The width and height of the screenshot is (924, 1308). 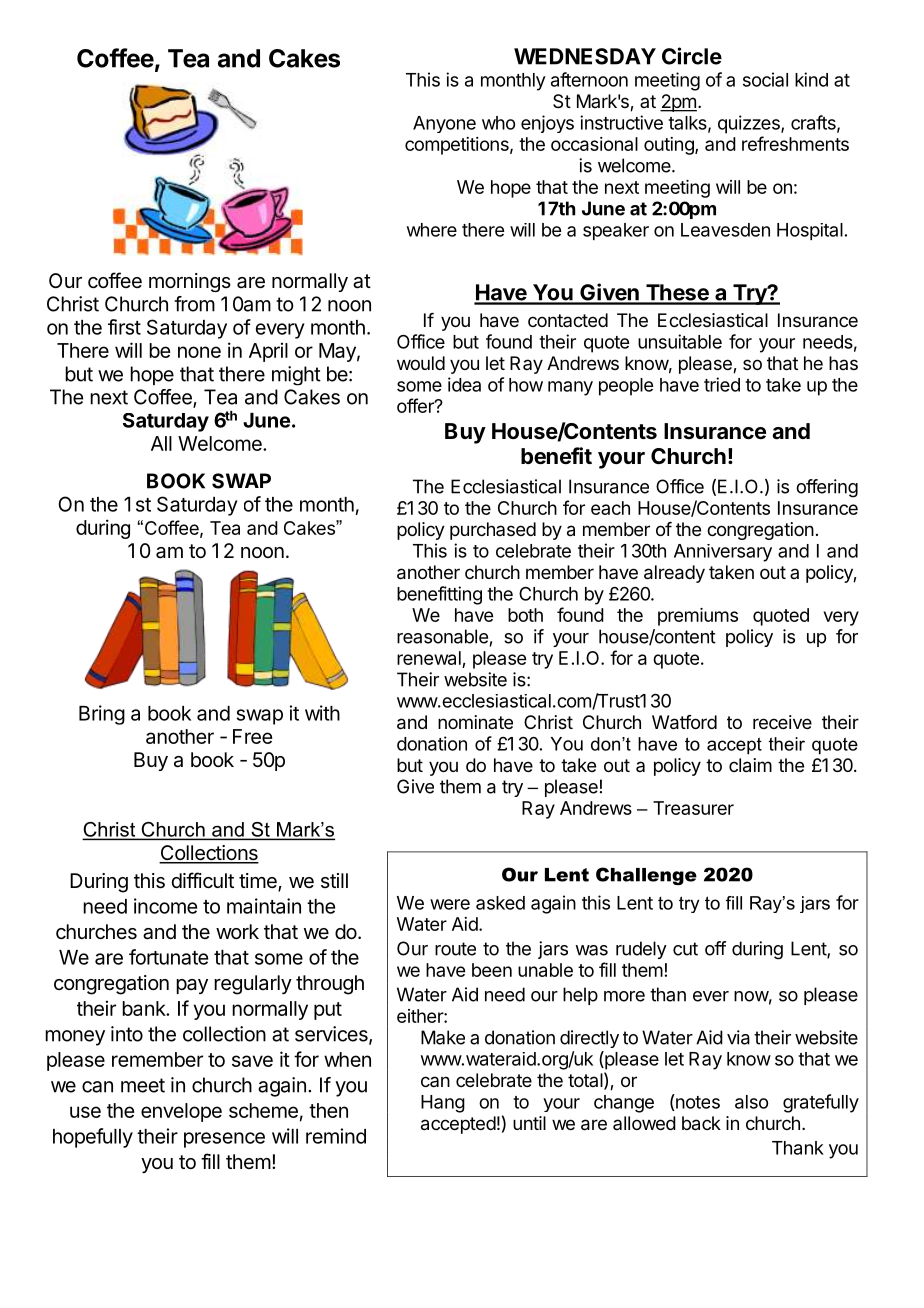 I want to click on presence, so click(x=224, y=1140).
